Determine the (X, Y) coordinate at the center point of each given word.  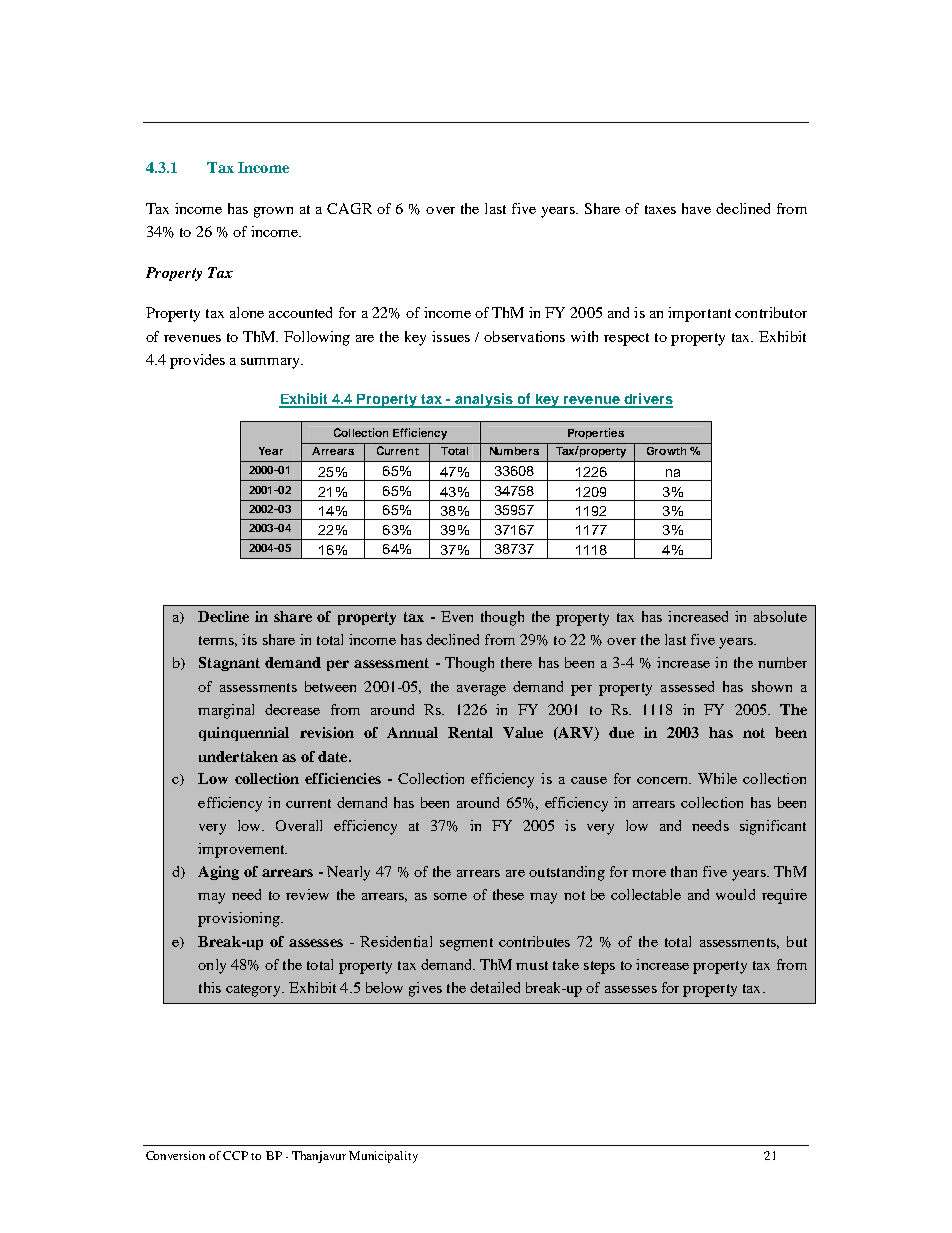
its (249, 639)
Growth (666, 451)
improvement (242, 850)
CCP (235, 1155)
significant (773, 827)
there (516, 662)
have (696, 208)
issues (451, 336)
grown (273, 212)
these (508, 894)
